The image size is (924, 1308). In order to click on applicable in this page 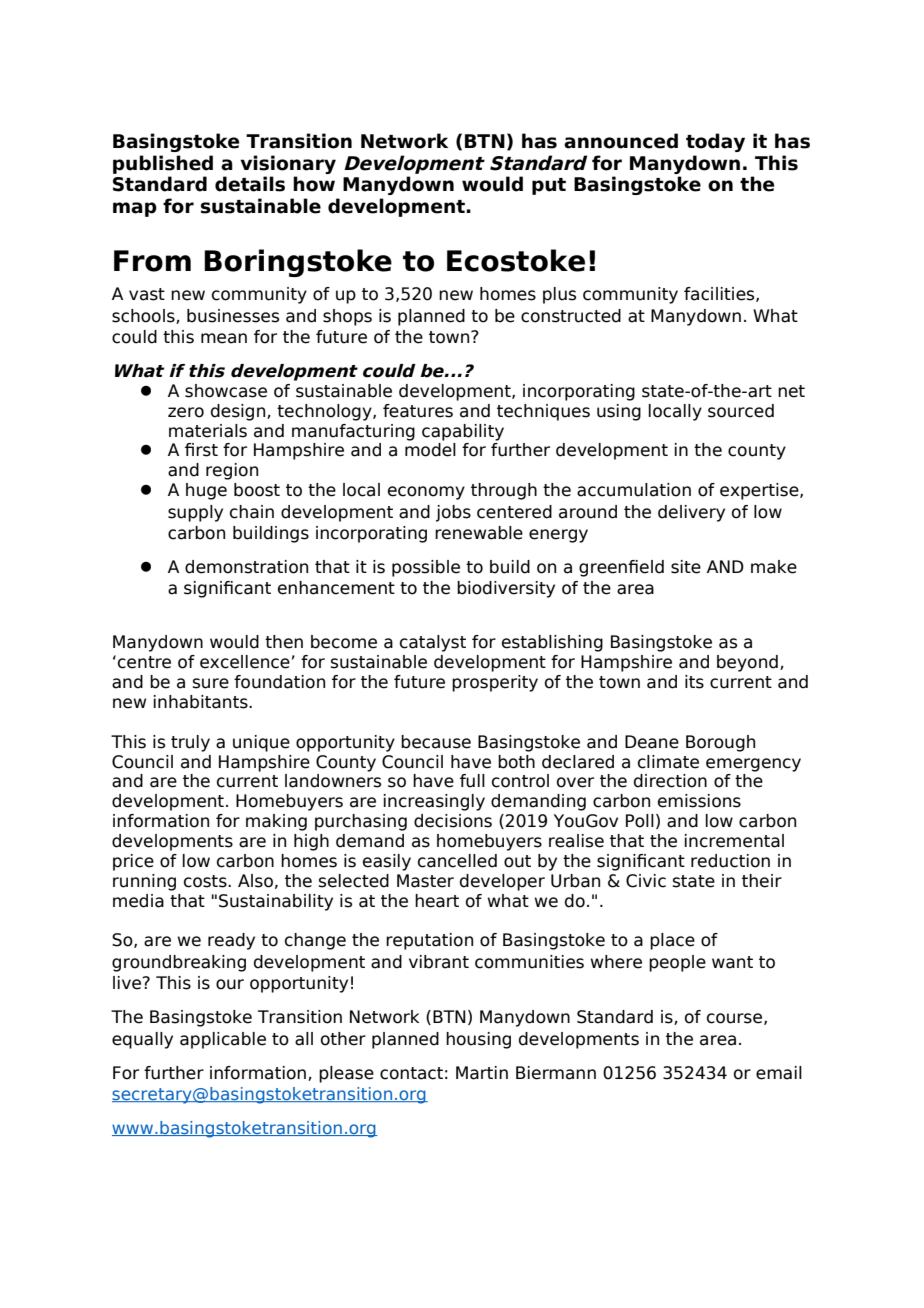, I will do `click(223, 1040)`.
